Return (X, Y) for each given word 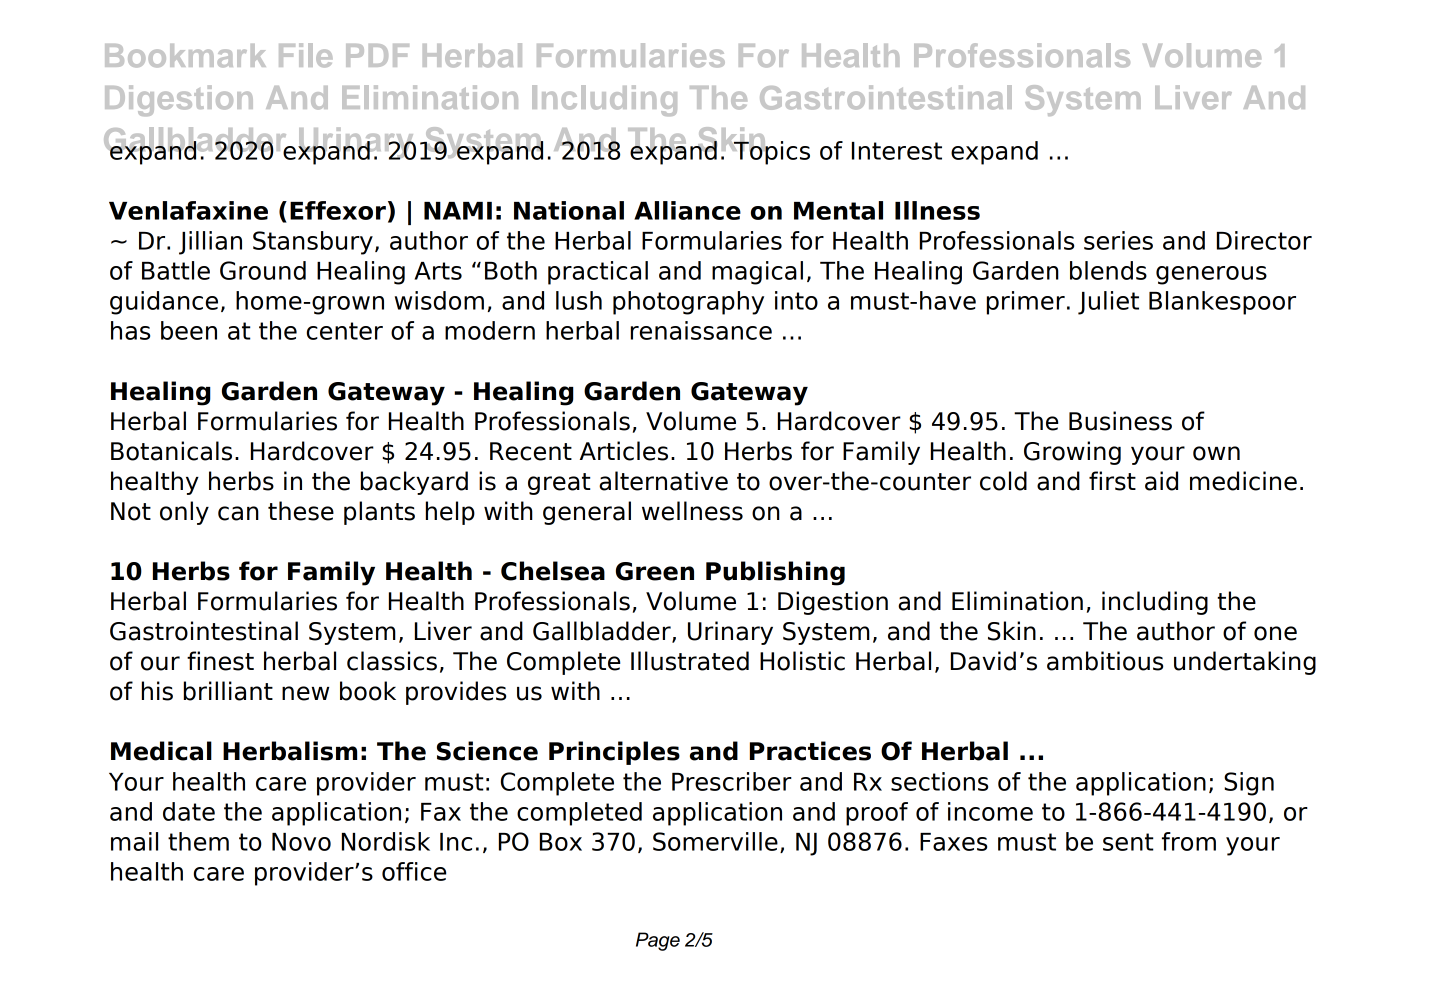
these (301, 511)
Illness (937, 210)
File (306, 55)
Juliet (1108, 303)
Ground (263, 270)
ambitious (1105, 661)
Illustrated (690, 661)
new (305, 693)
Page (658, 941)
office (414, 871)
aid (1161, 481)
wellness (692, 511)
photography (688, 303)
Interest (897, 151)
